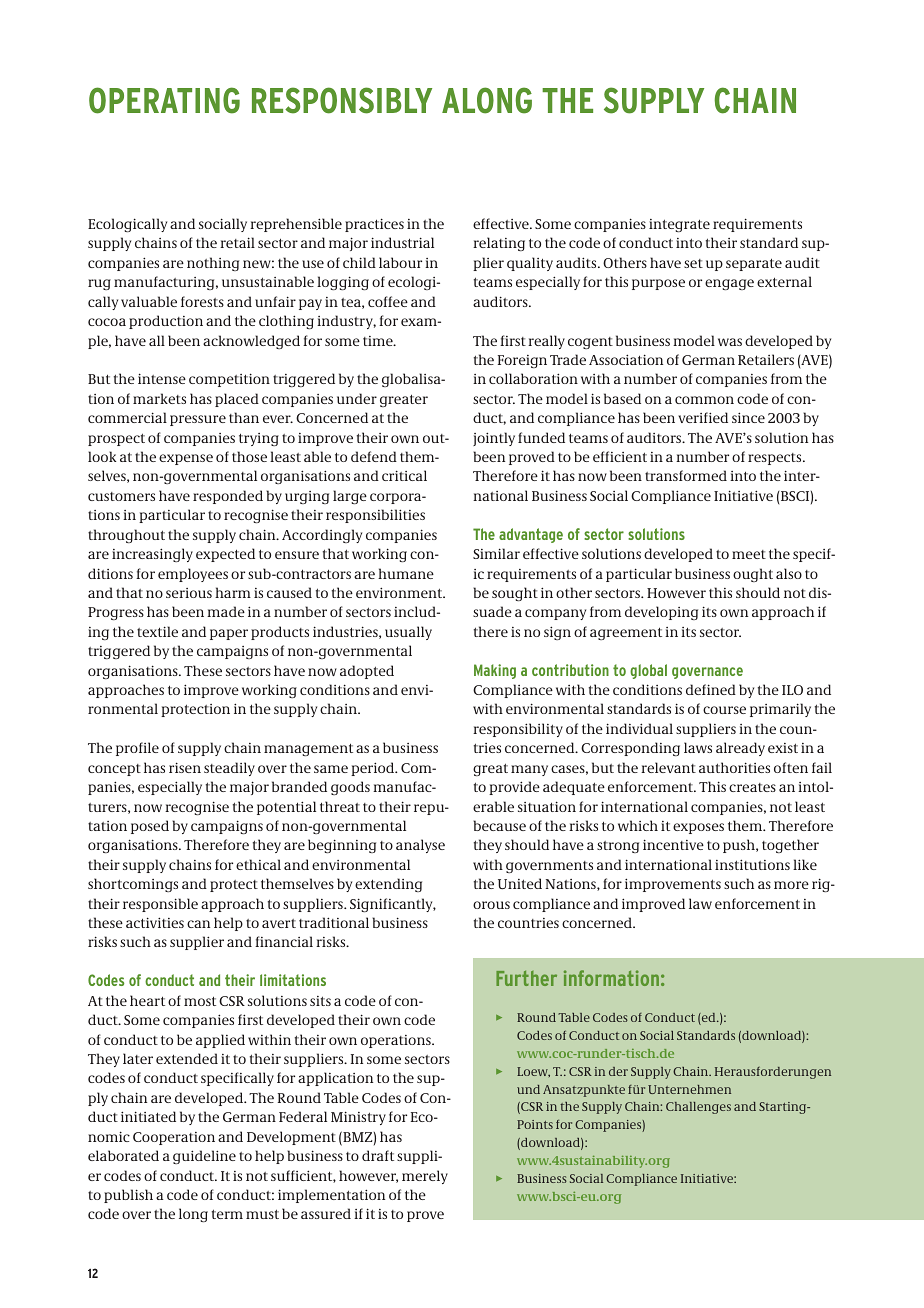 The width and height of the screenshot is (924, 1308). Describe the element at coordinates (204, 1157) in the screenshot. I see `guideline` at that location.
